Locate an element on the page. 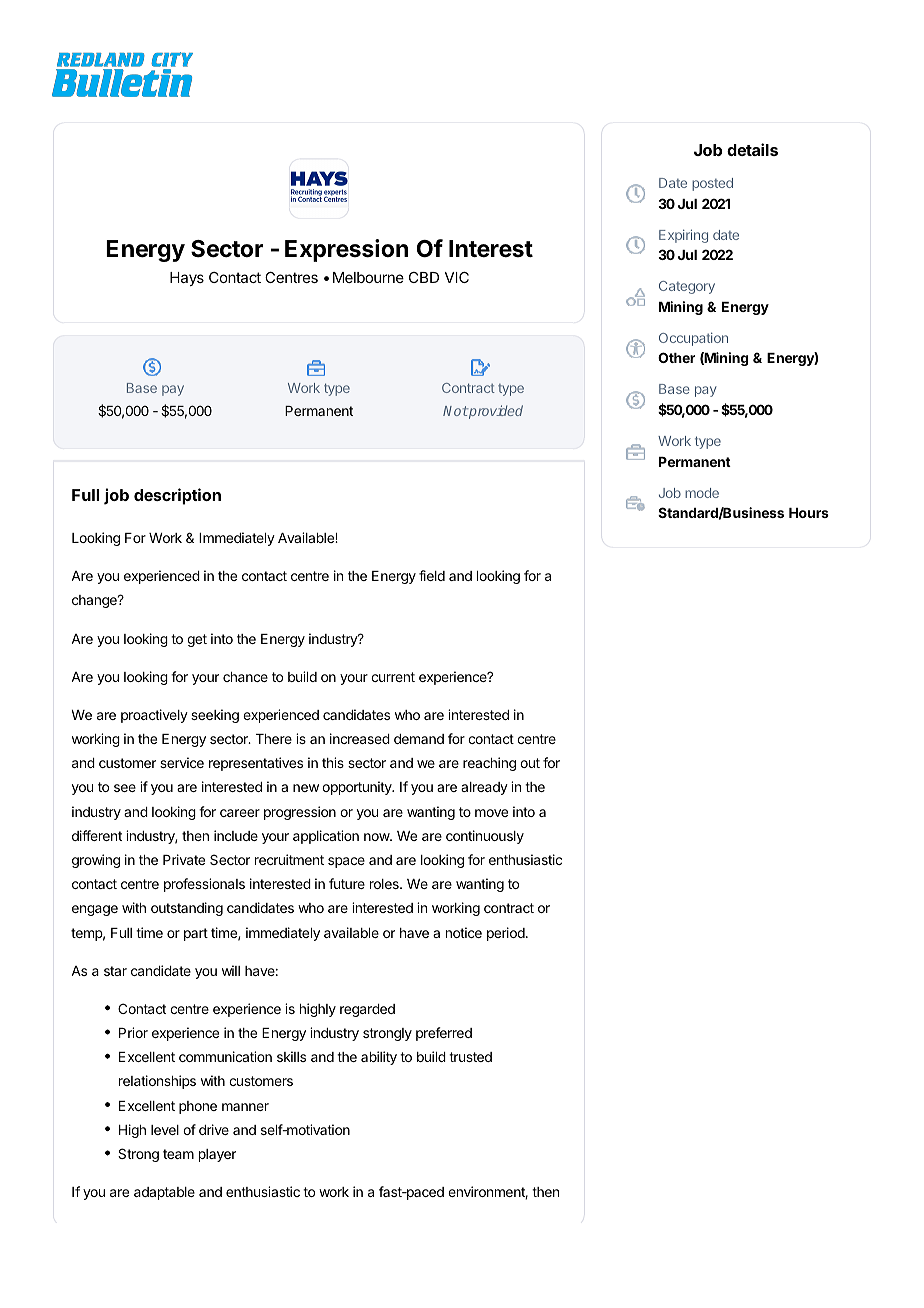 Image resolution: width=924 pixels, height=1308 pixels. description is located at coordinates (177, 496).
